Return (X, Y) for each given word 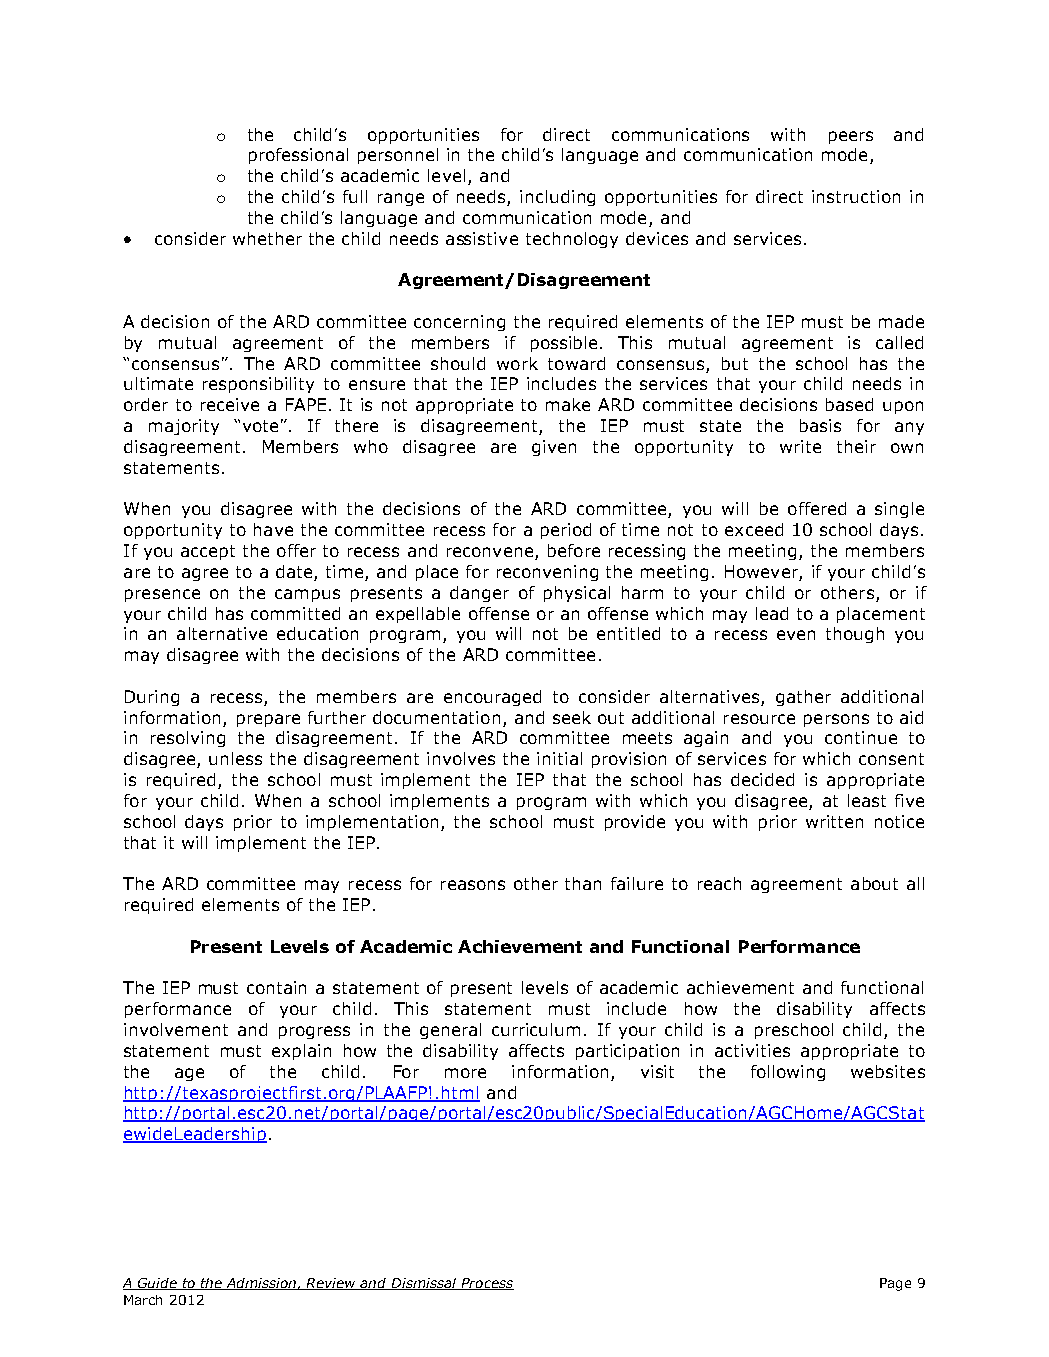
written (834, 821)
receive (230, 404)
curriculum (536, 1029)
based (849, 404)
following (788, 1073)
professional (298, 156)
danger (479, 594)
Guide (157, 1284)
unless (235, 758)
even (796, 635)
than (583, 883)
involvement (176, 1029)
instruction (856, 196)
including (557, 198)
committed (295, 613)
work (517, 363)
